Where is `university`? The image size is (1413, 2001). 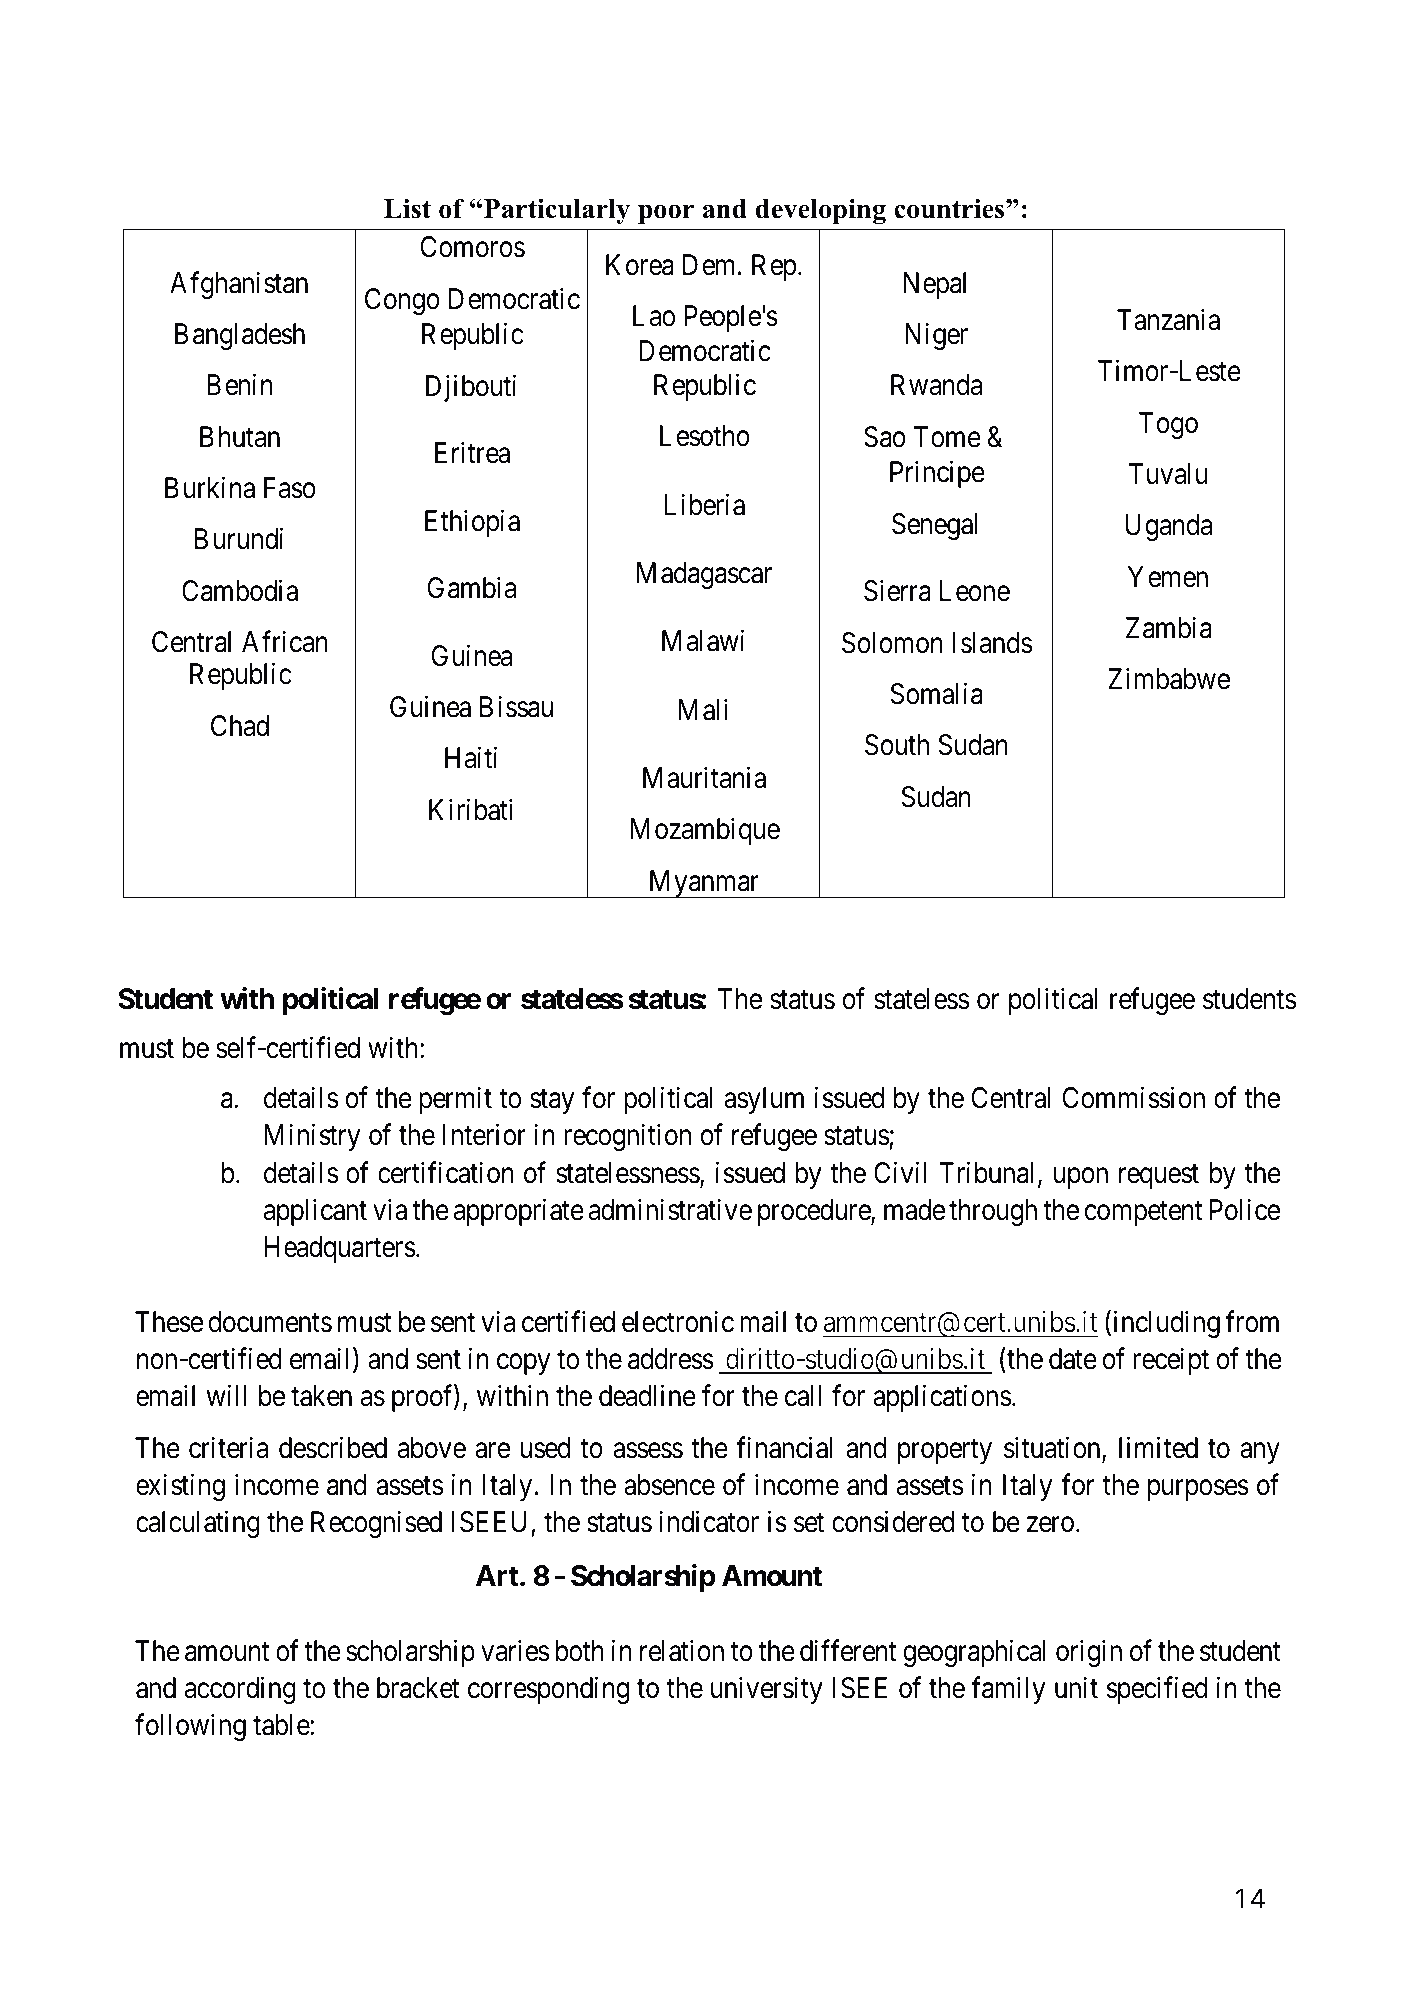 university is located at coordinates (767, 1690).
